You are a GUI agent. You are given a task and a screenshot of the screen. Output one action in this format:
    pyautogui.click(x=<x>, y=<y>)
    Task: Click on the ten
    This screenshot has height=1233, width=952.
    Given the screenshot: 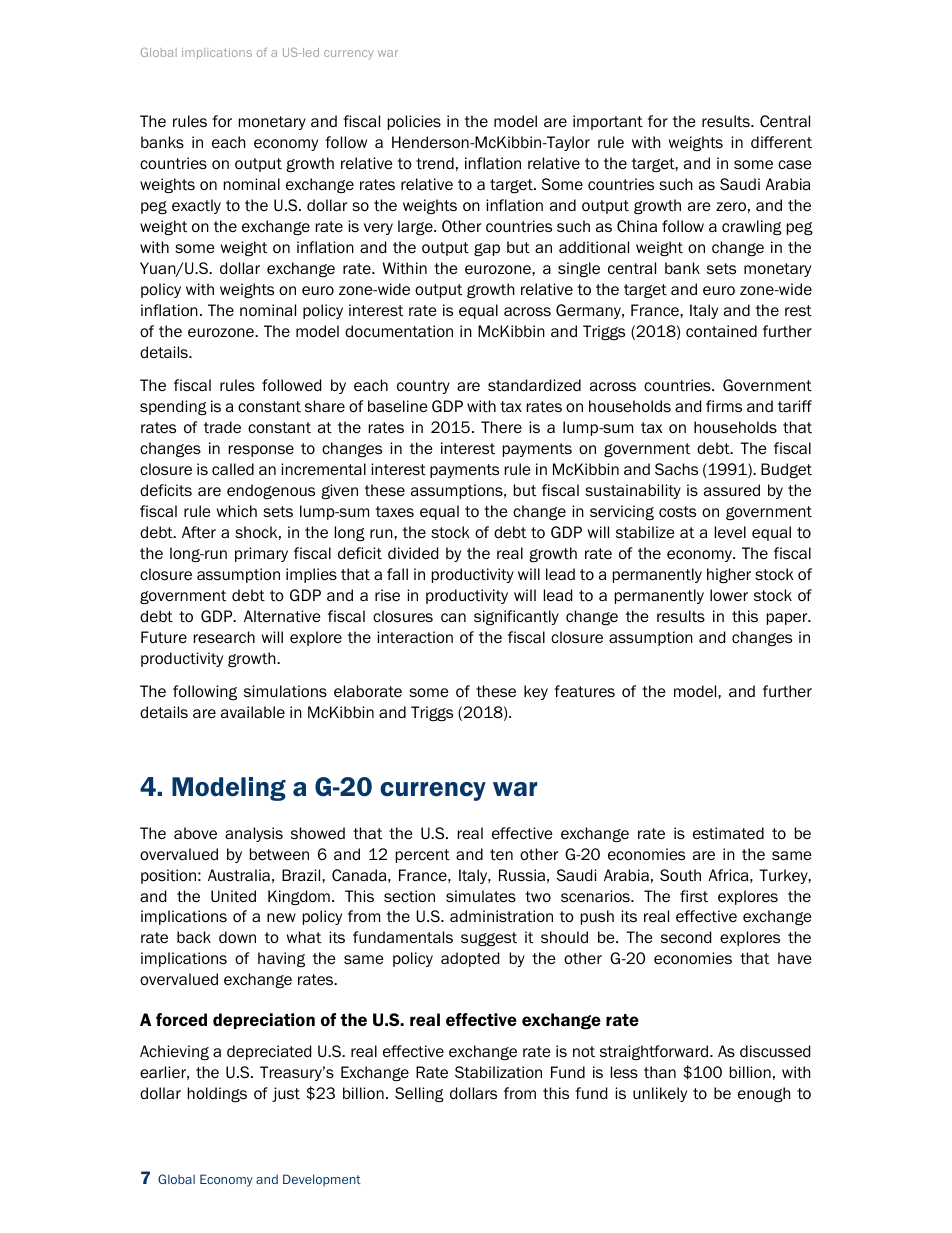 What is the action you would take?
    pyautogui.click(x=501, y=855)
